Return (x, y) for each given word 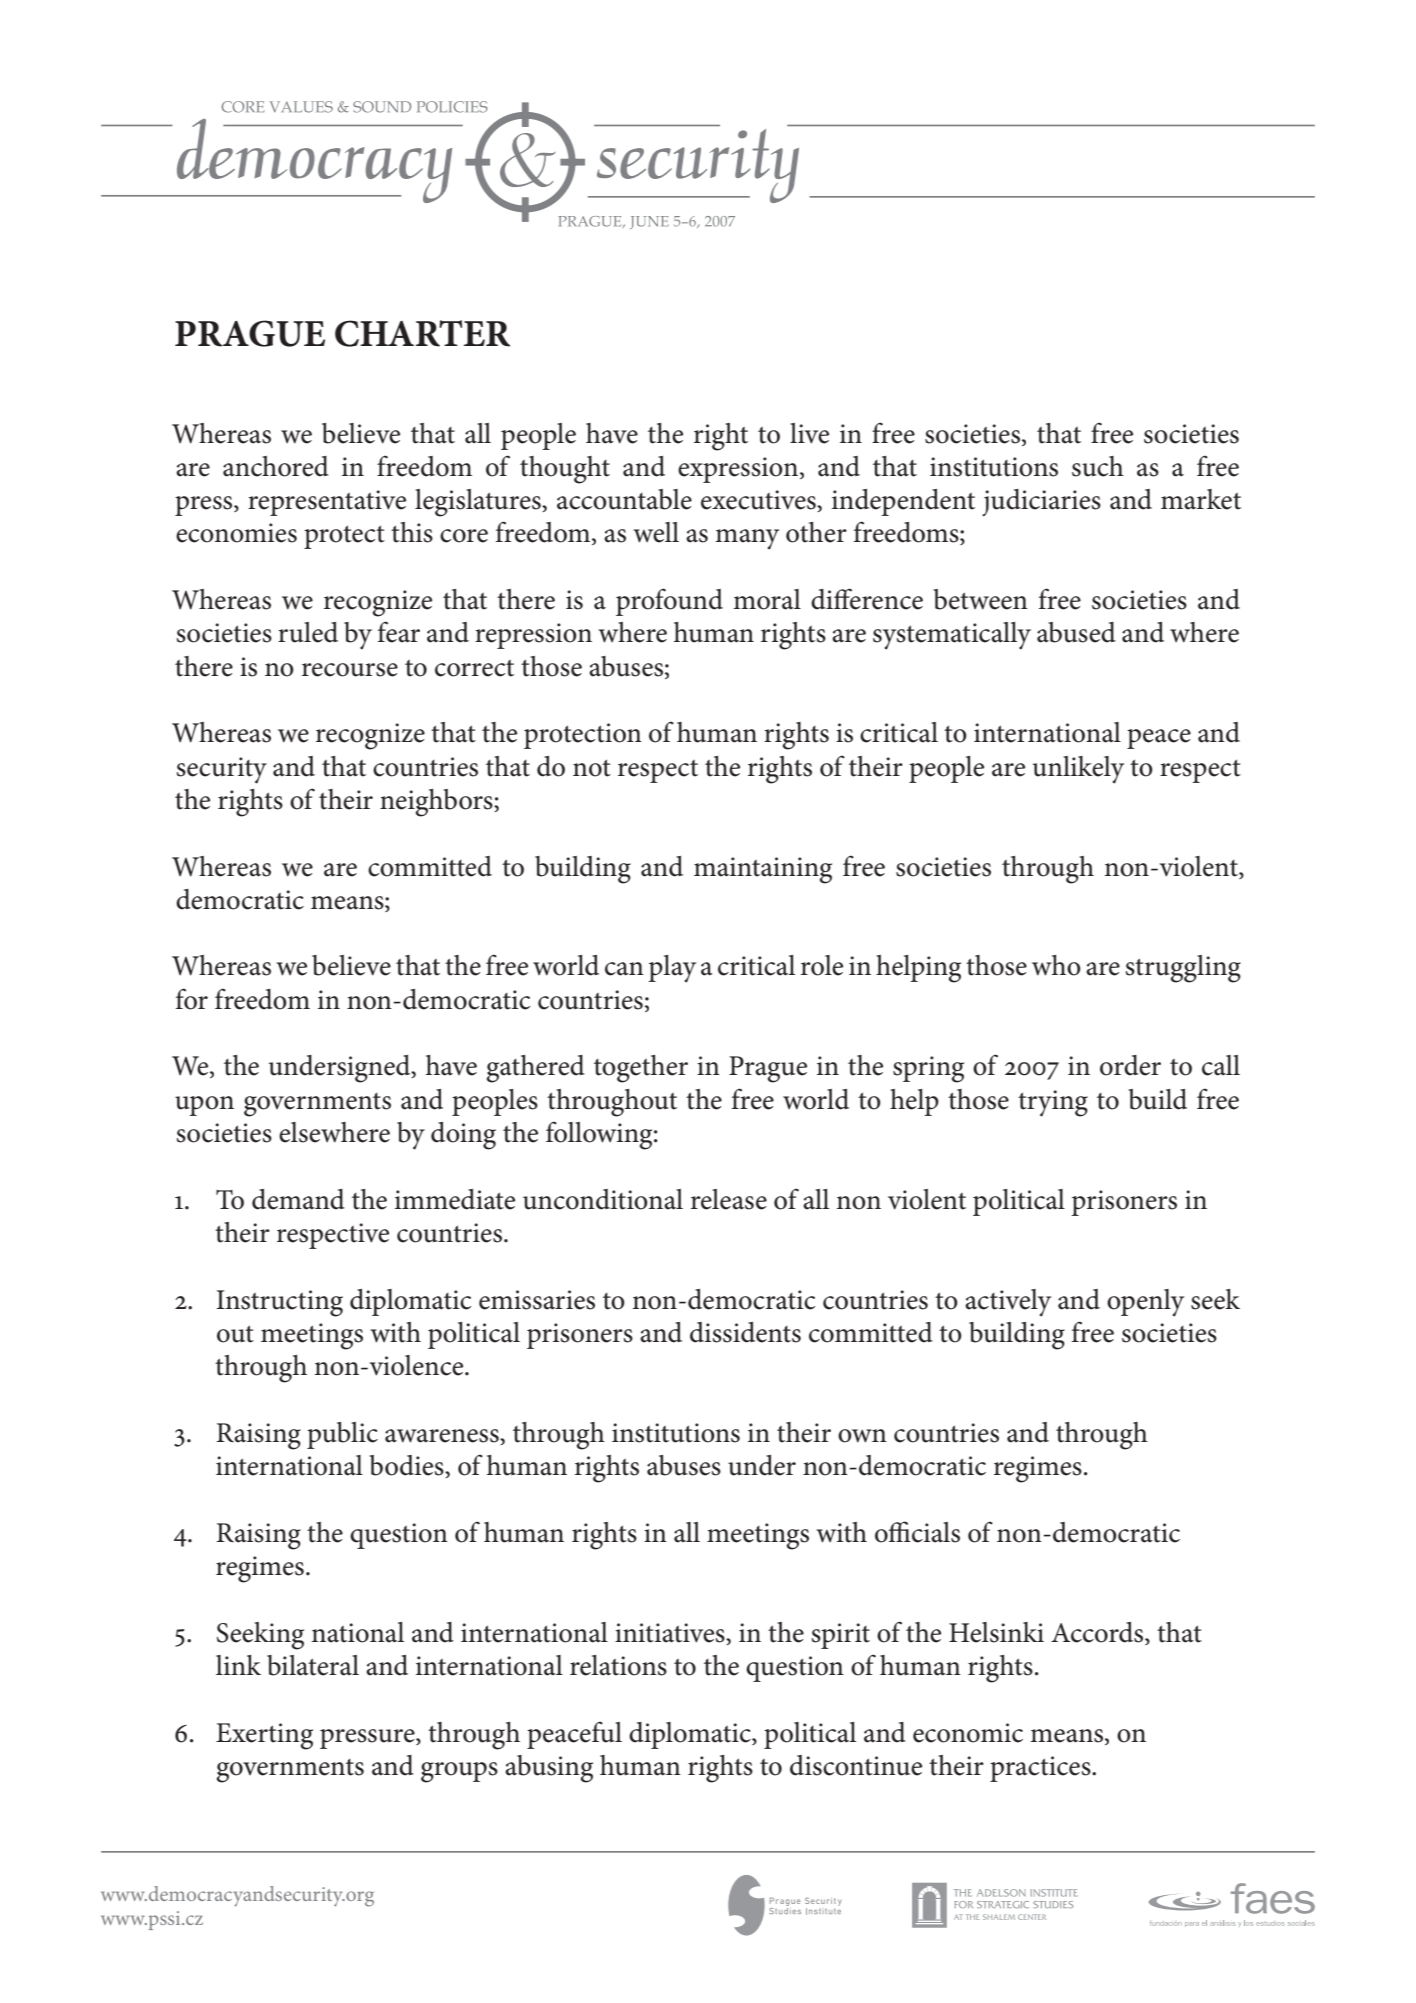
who (1056, 965)
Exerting (264, 1736)
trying (1053, 1103)
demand (298, 1199)
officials (917, 1532)
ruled (308, 632)
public (342, 1435)
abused (1076, 632)
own (862, 1436)
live (809, 433)
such (1098, 466)
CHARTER (422, 333)
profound (669, 602)
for (192, 999)
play (672, 969)
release (729, 1199)
